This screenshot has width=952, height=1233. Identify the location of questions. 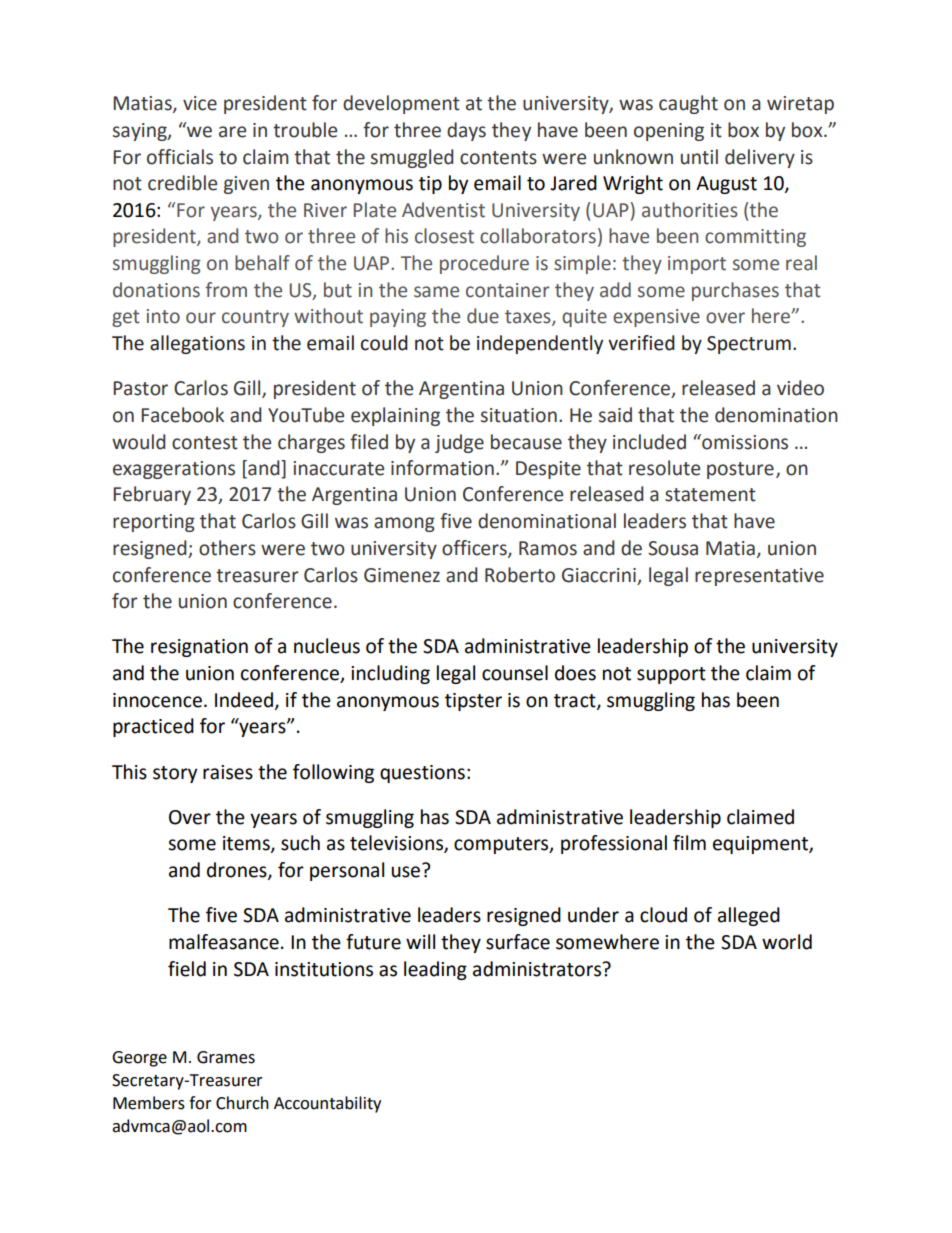
(422, 774).
